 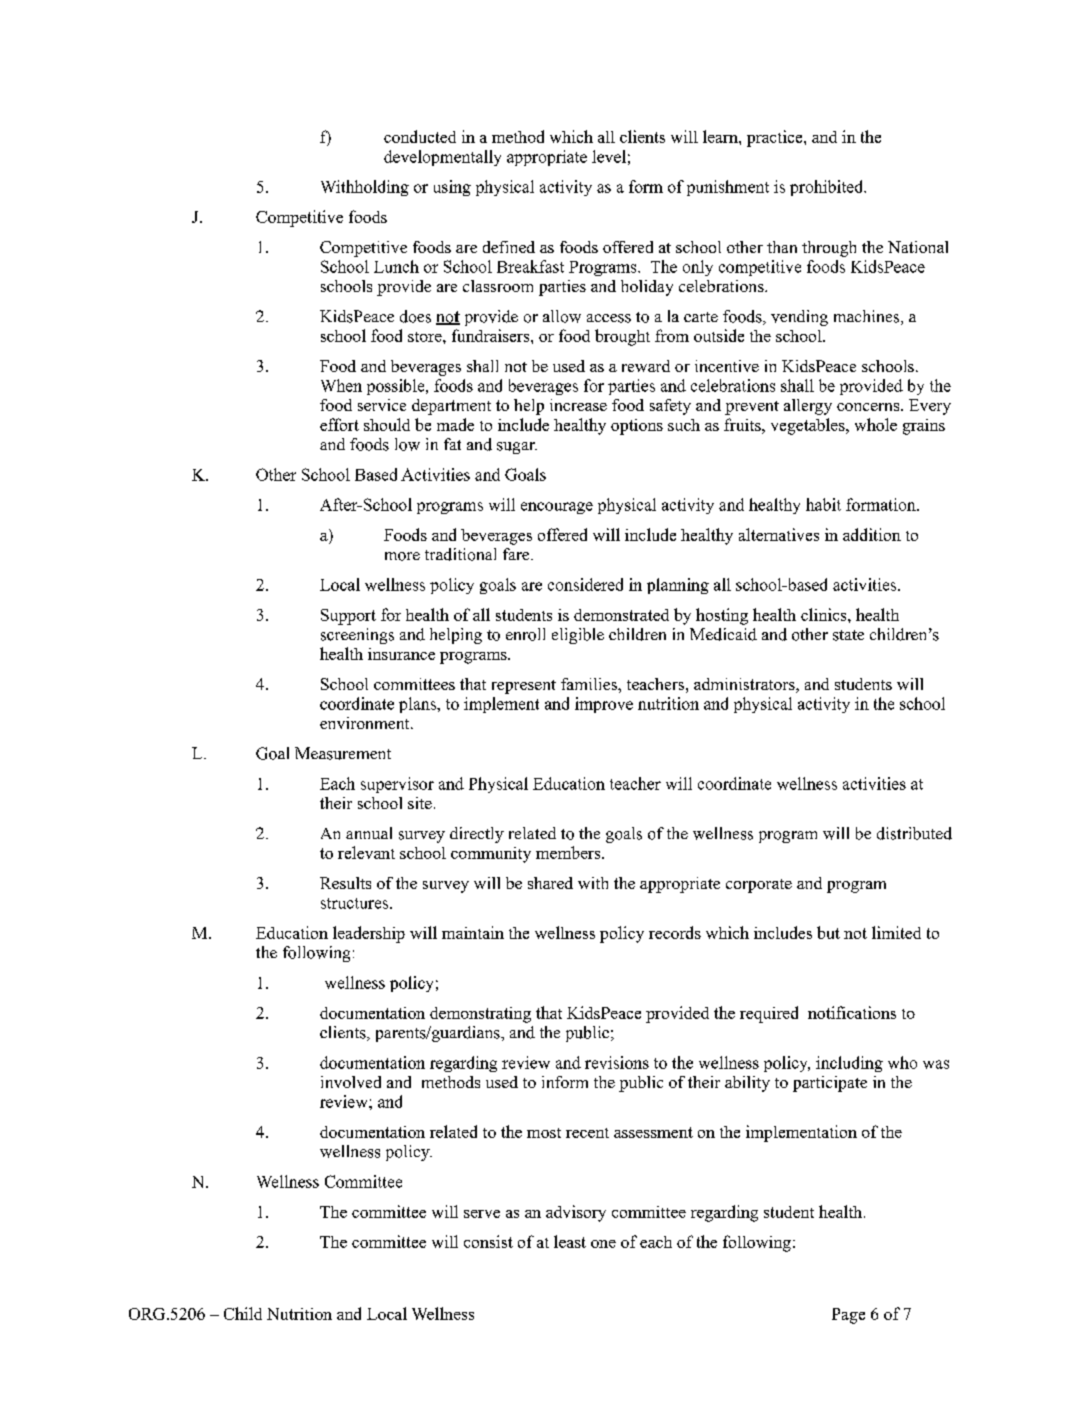 I want to click on consist, so click(x=488, y=1241).
